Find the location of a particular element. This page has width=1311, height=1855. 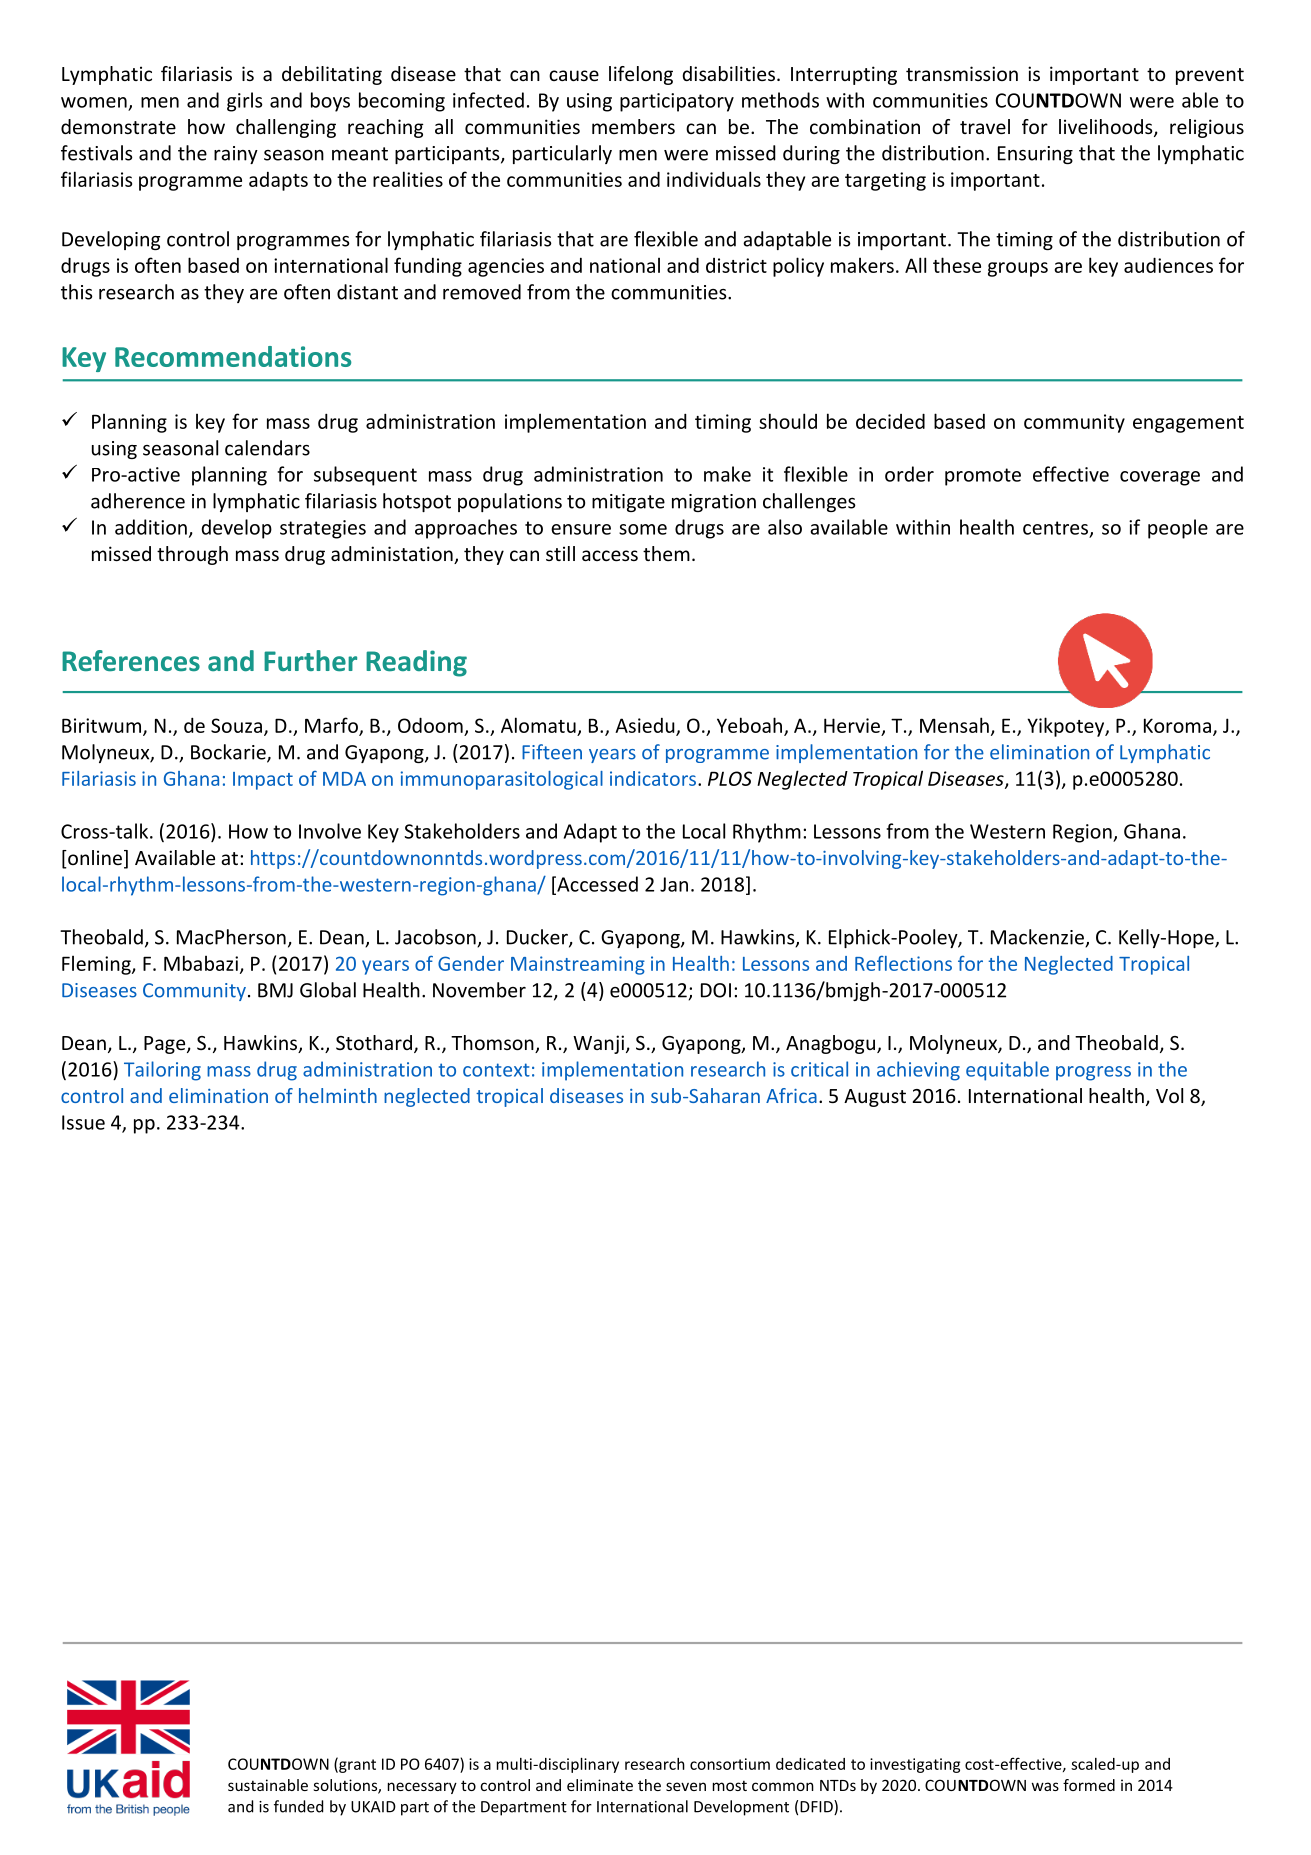

eliminate is located at coordinates (600, 1785).
